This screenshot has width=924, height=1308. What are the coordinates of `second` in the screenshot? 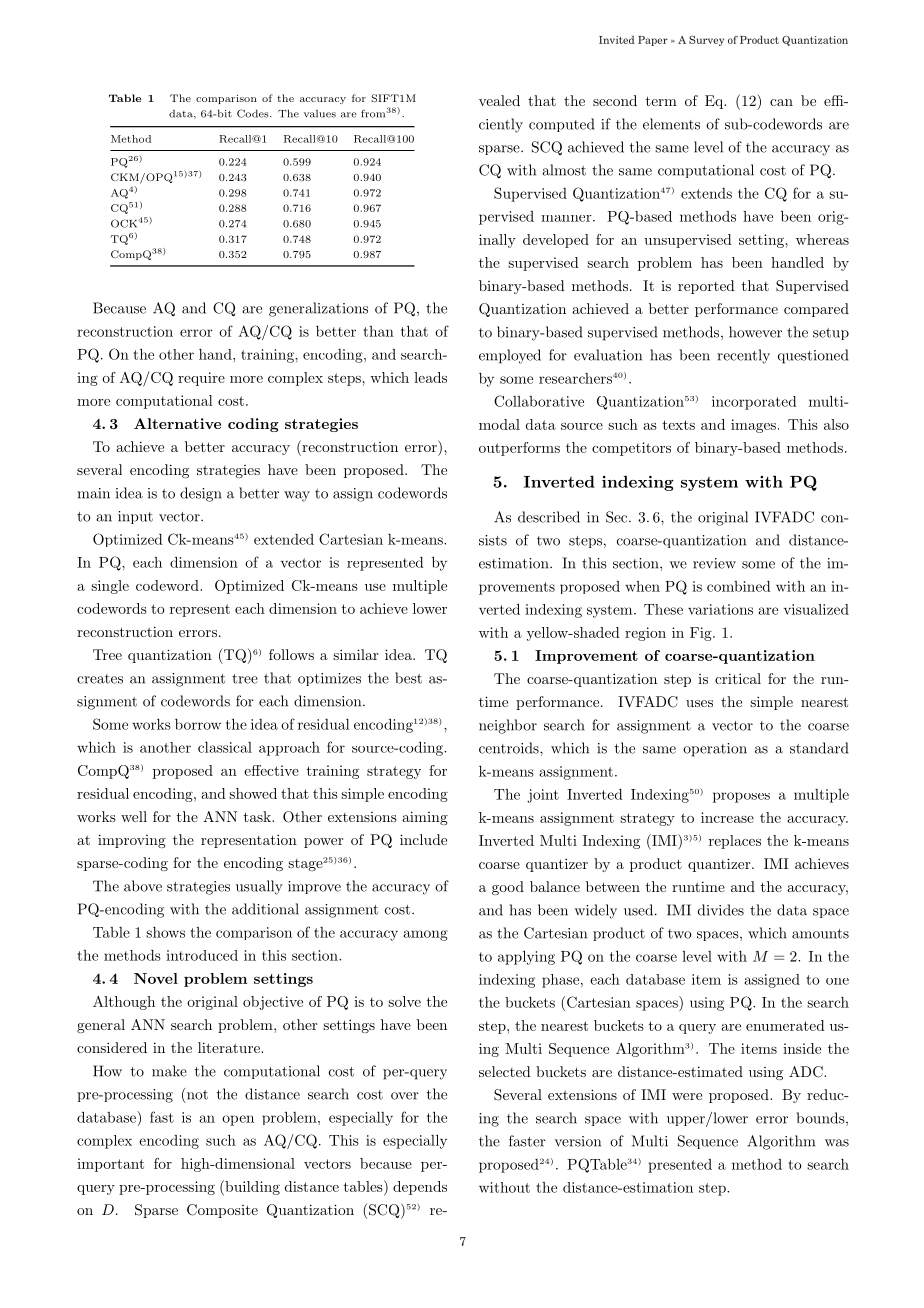 It's located at (615, 100).
